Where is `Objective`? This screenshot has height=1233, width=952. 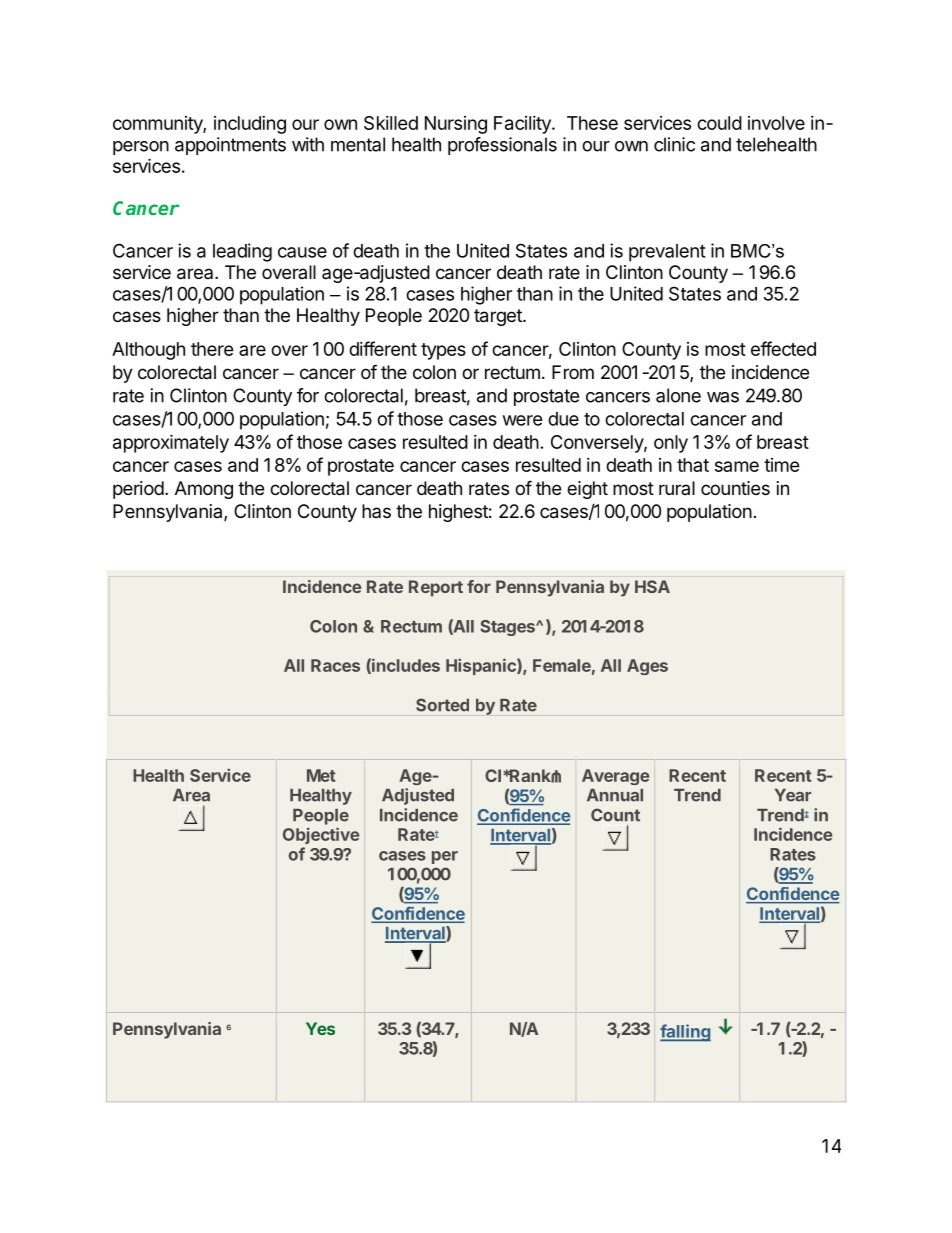
Objective is located at coordinates (321, 835).
